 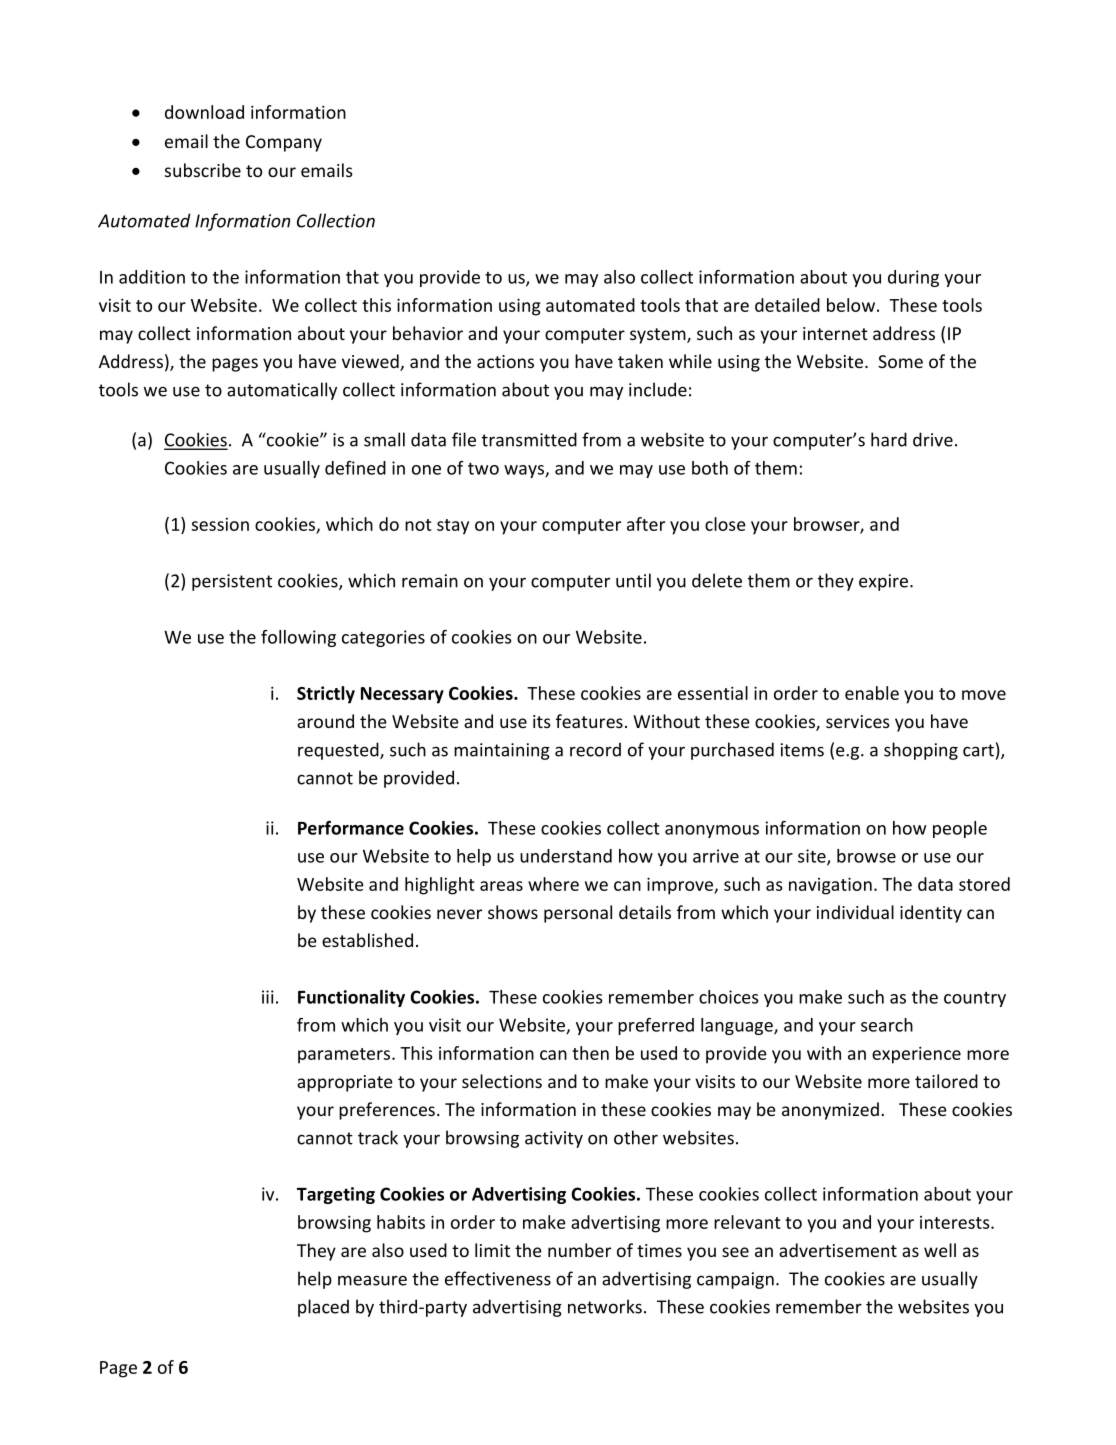 I want to click on where, so click(x=553, y=884).
